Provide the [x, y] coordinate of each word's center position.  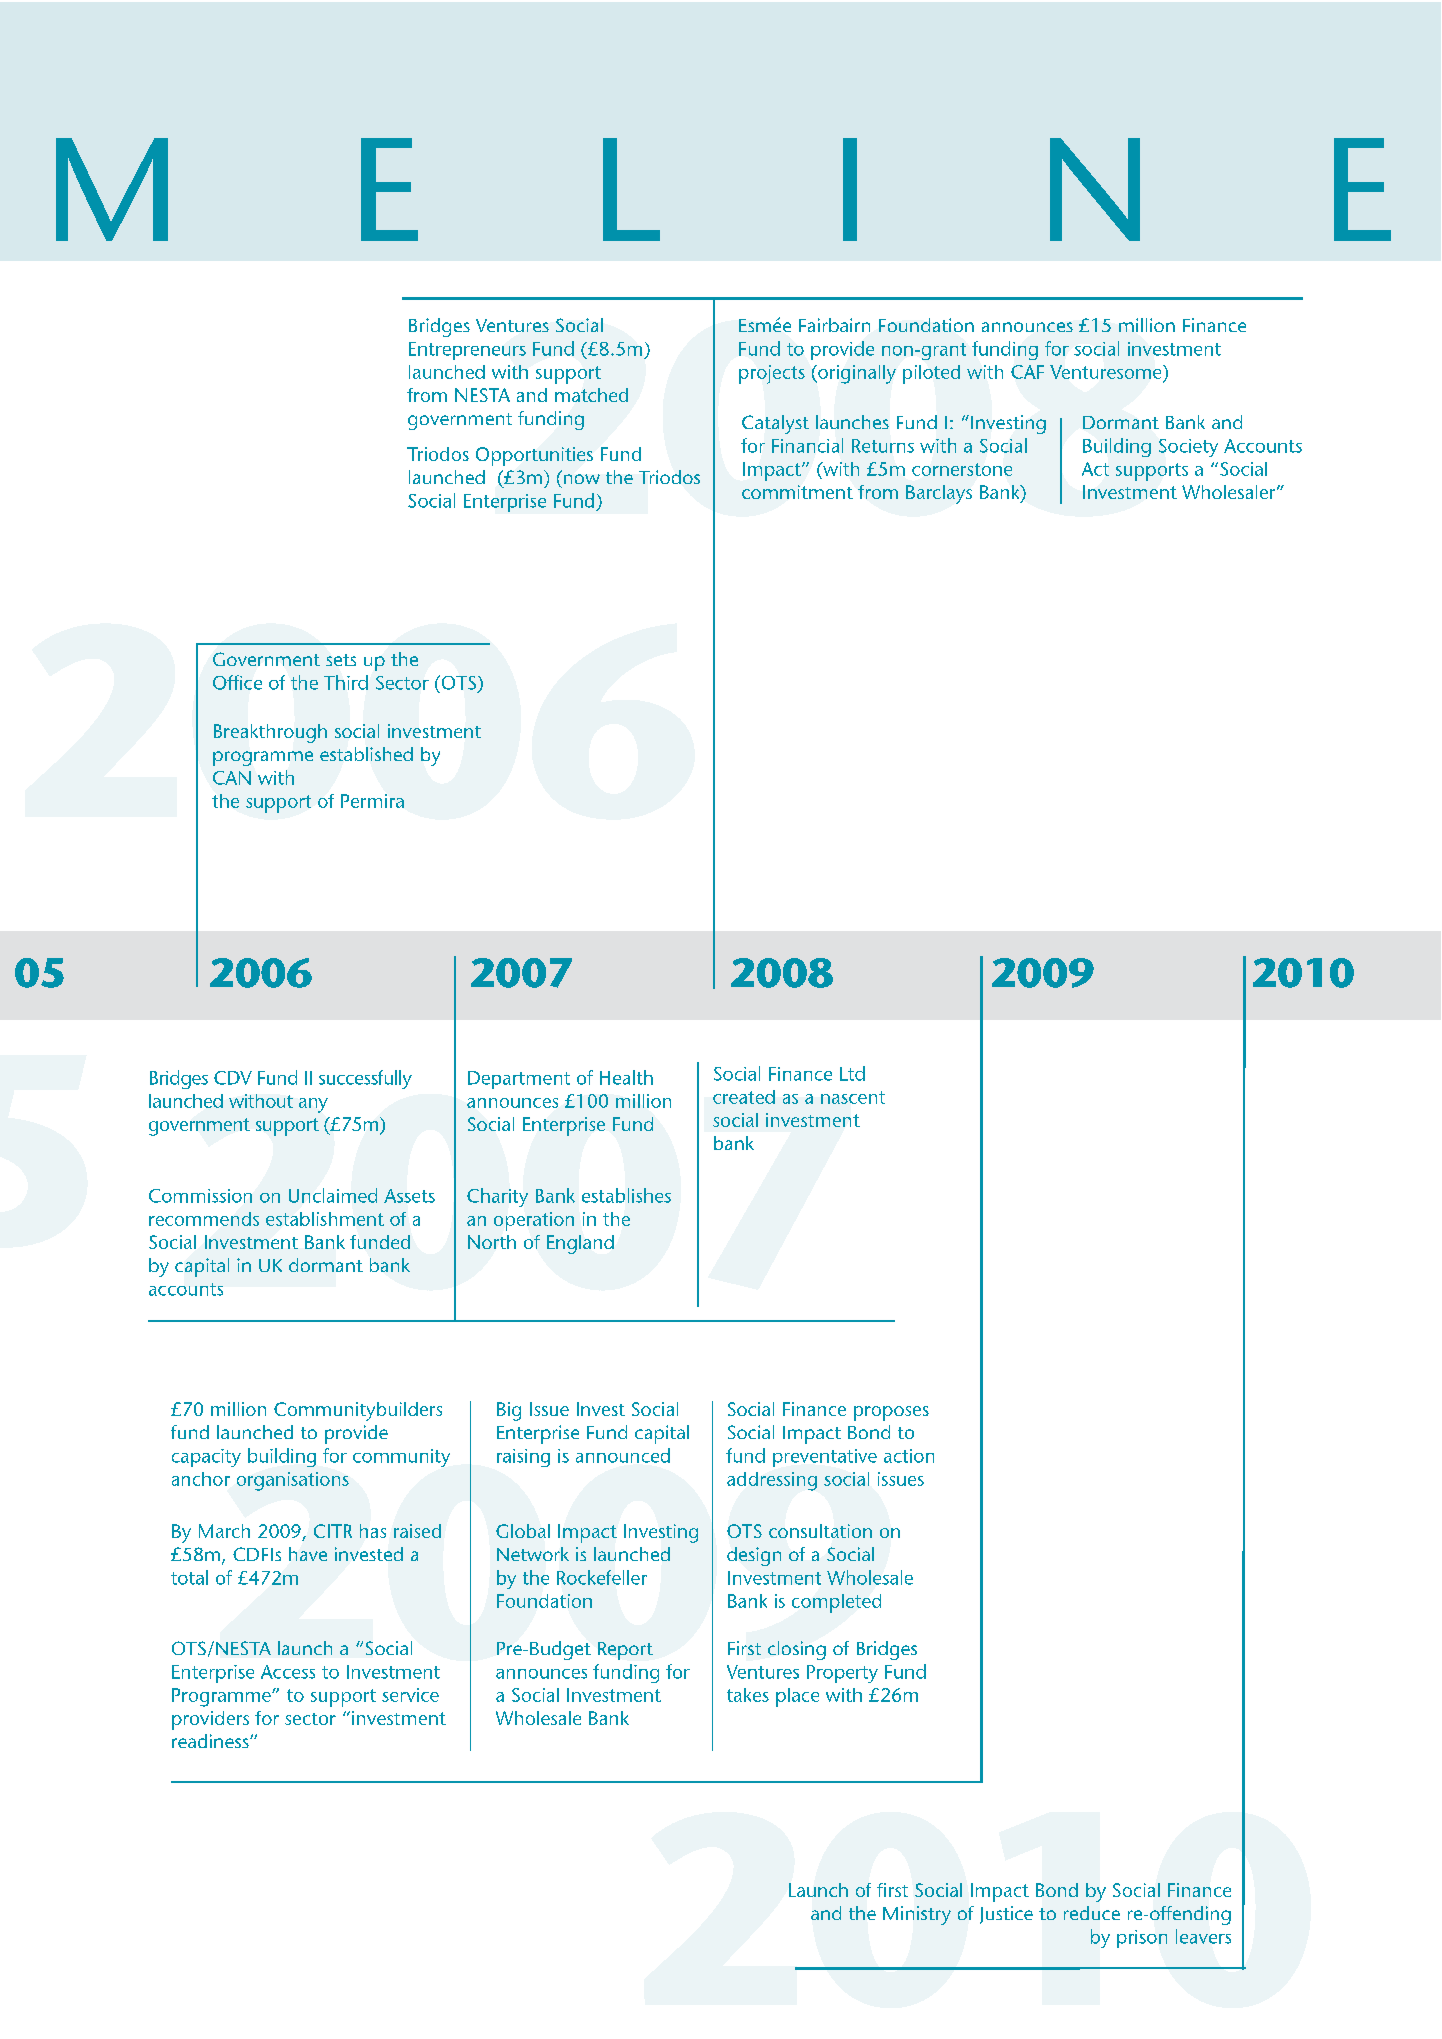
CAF [1027, 372]
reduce [1092, 1913]
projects [772, 374]
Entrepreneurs [467, 351]
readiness [211, 1741]
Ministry [917, 1915]
